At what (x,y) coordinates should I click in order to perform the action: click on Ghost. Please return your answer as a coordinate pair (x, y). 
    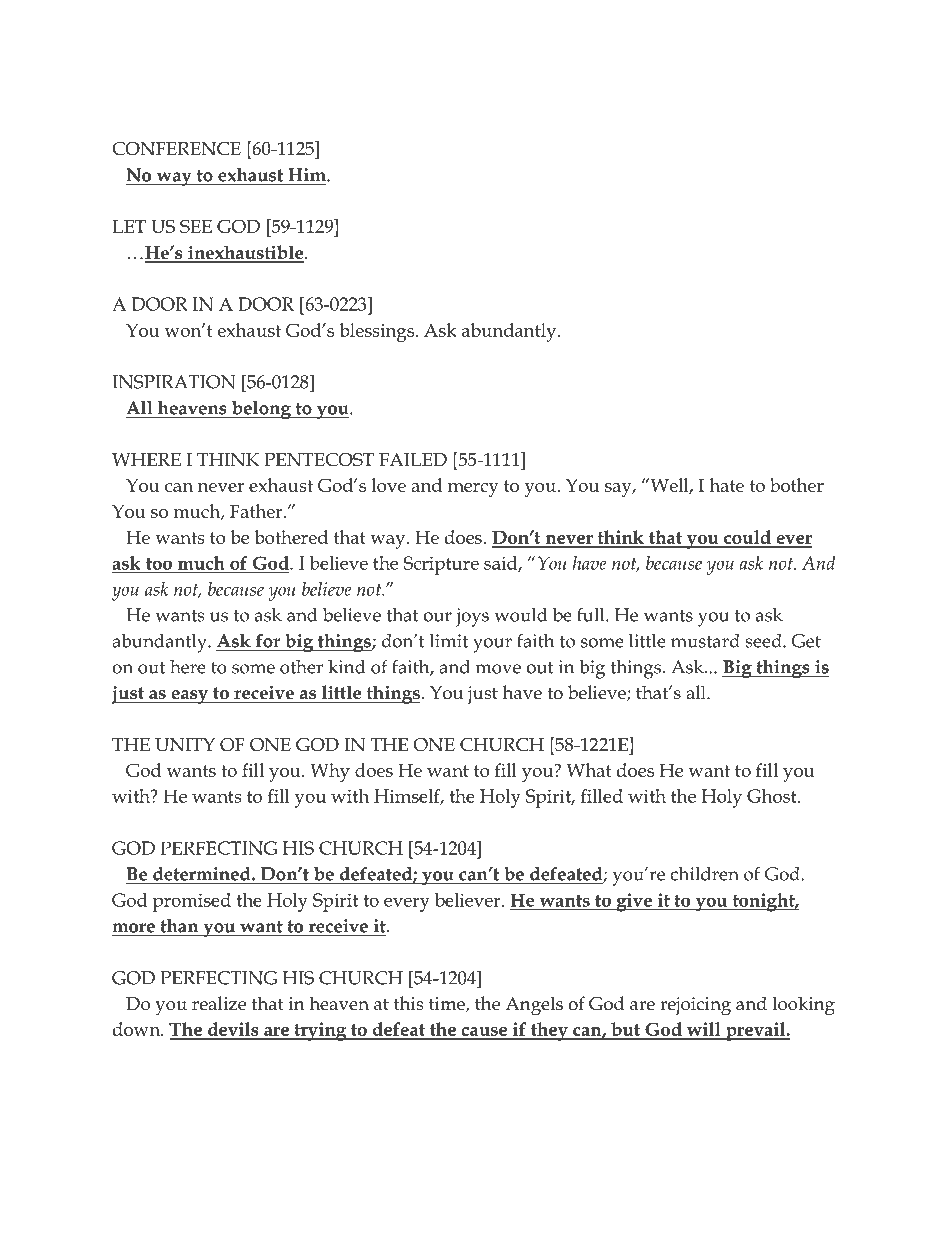
    Looking at the image, I should click on (773, 796).
